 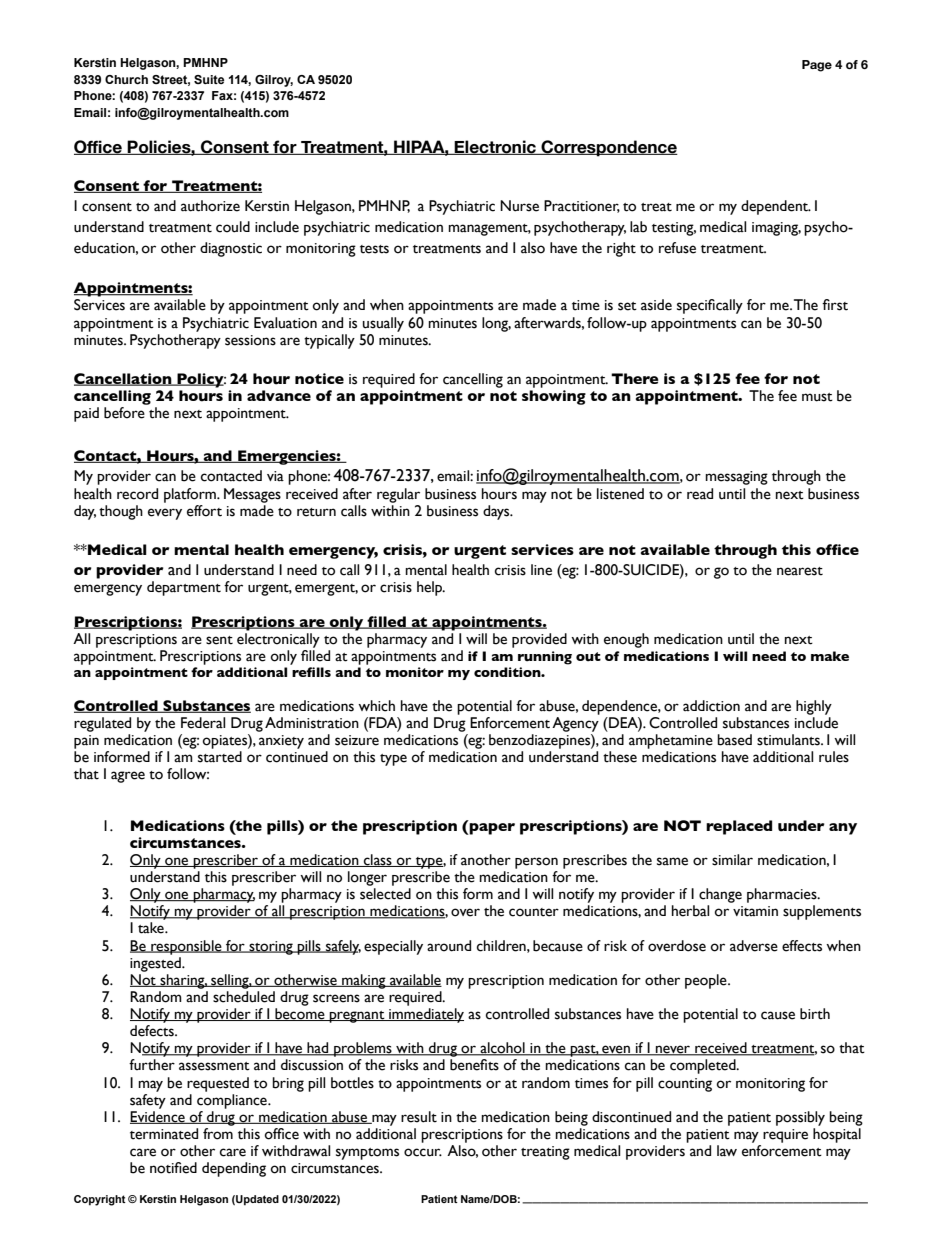 What do you see at coordinates (209, 79) in the screenshot?
I see `Suite` at bounding box center [209, 79].
